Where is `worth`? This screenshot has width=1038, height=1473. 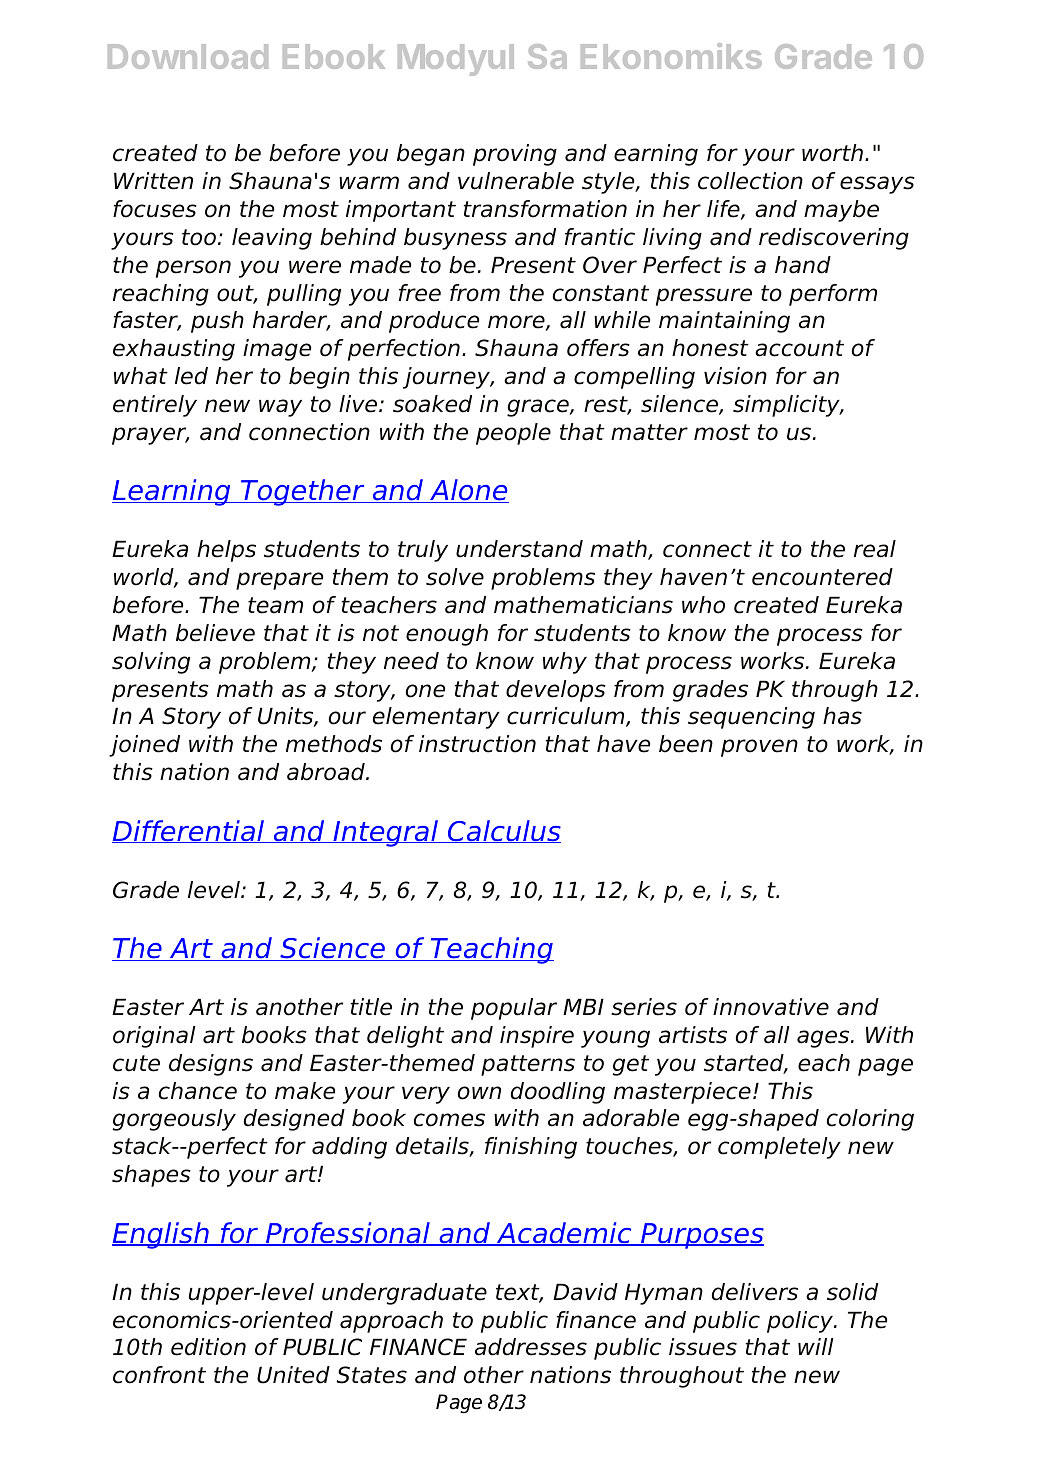
worth is located at coordinates (832, 153).
